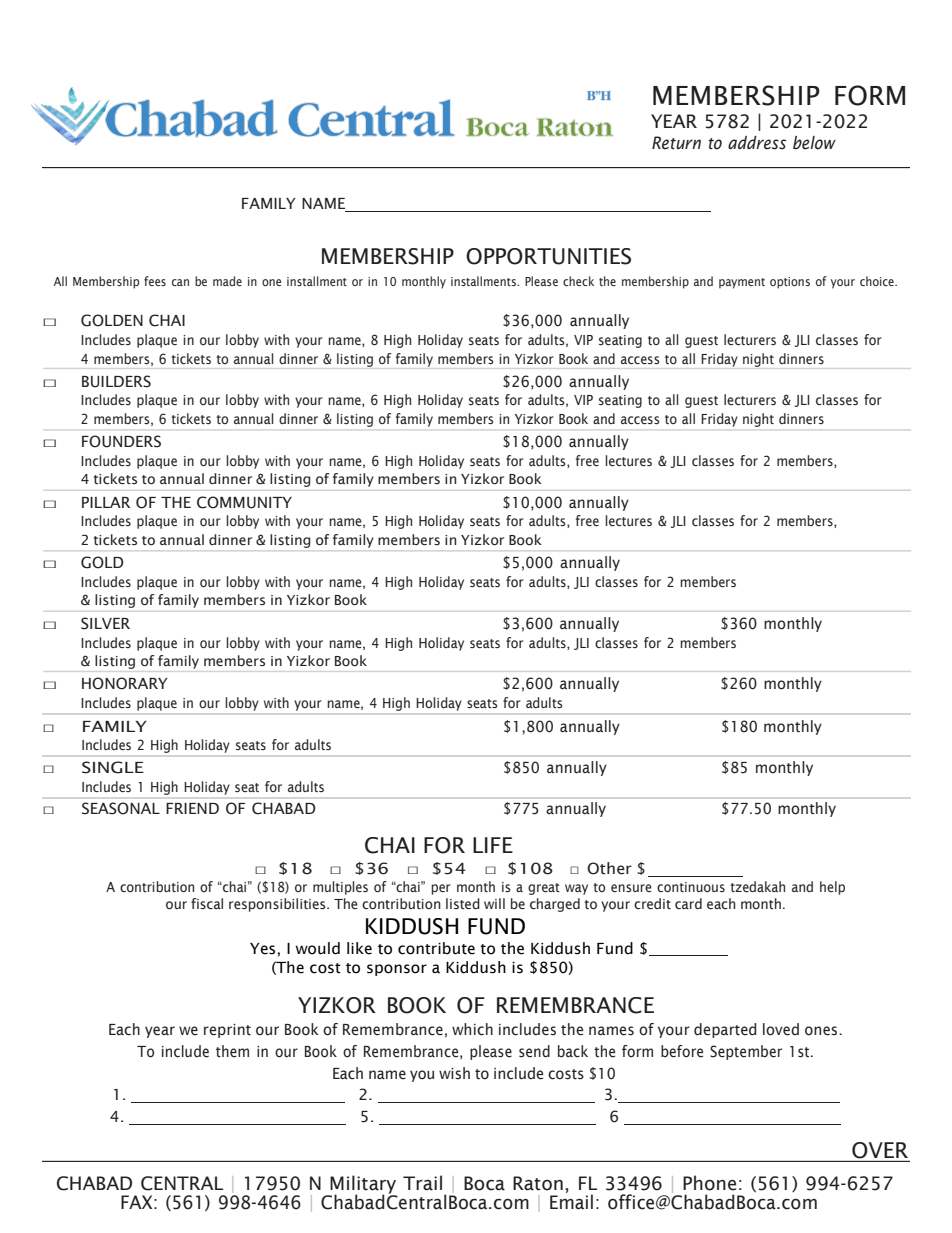 The width and height of the image is (952, 1233). Describe the element at coordinates (832, 888) in the image. I see `help` at that location.
